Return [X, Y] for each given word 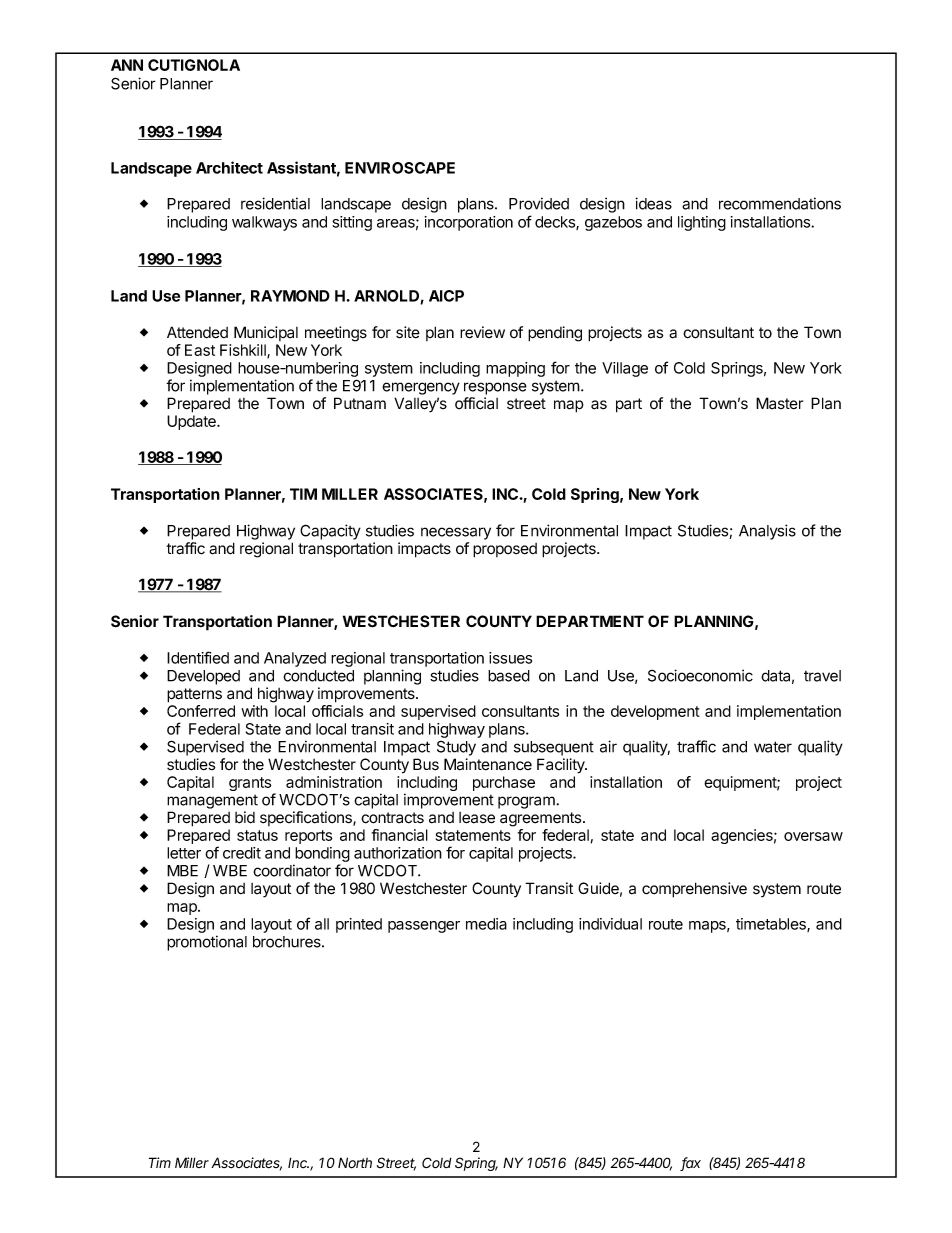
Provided [539, 203]
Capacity [330, 532]
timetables [772, 925]
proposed [505, 550]
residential [275, 203]
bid [245, 817]
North [355, 1163]
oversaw [813, 836]
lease [477, 818]
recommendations [780, 203]
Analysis [767, 532]
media [486, 924]
